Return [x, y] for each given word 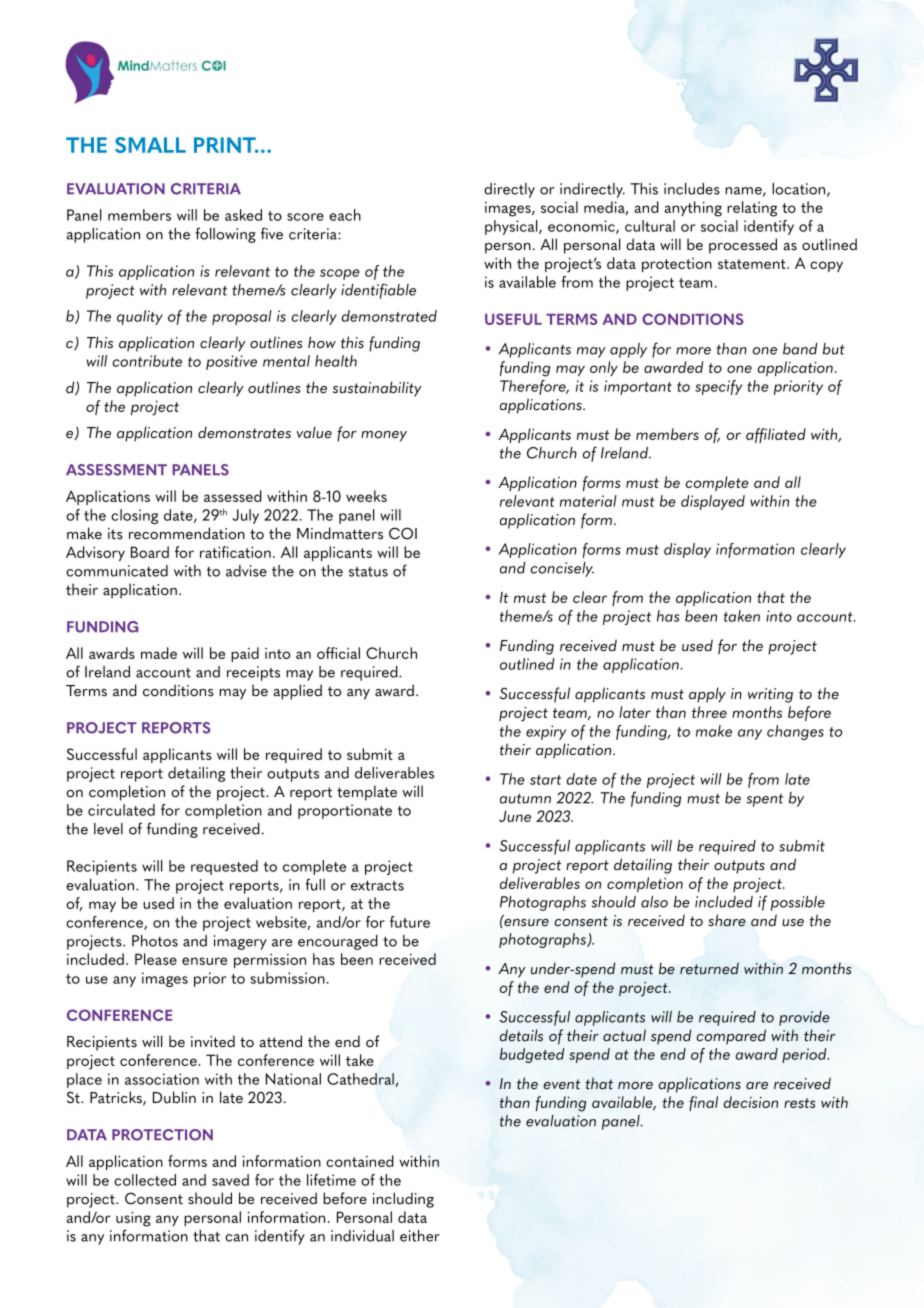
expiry [546, 732]
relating [752, 209]
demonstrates [244, 432]
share [727, 920]
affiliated [776, 435]
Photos [155, 941]
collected [145, 1180]
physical [512, 227]
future [410, 922]
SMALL [150, 145]
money [384, 436]
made [159, 653]
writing [770, 695]
